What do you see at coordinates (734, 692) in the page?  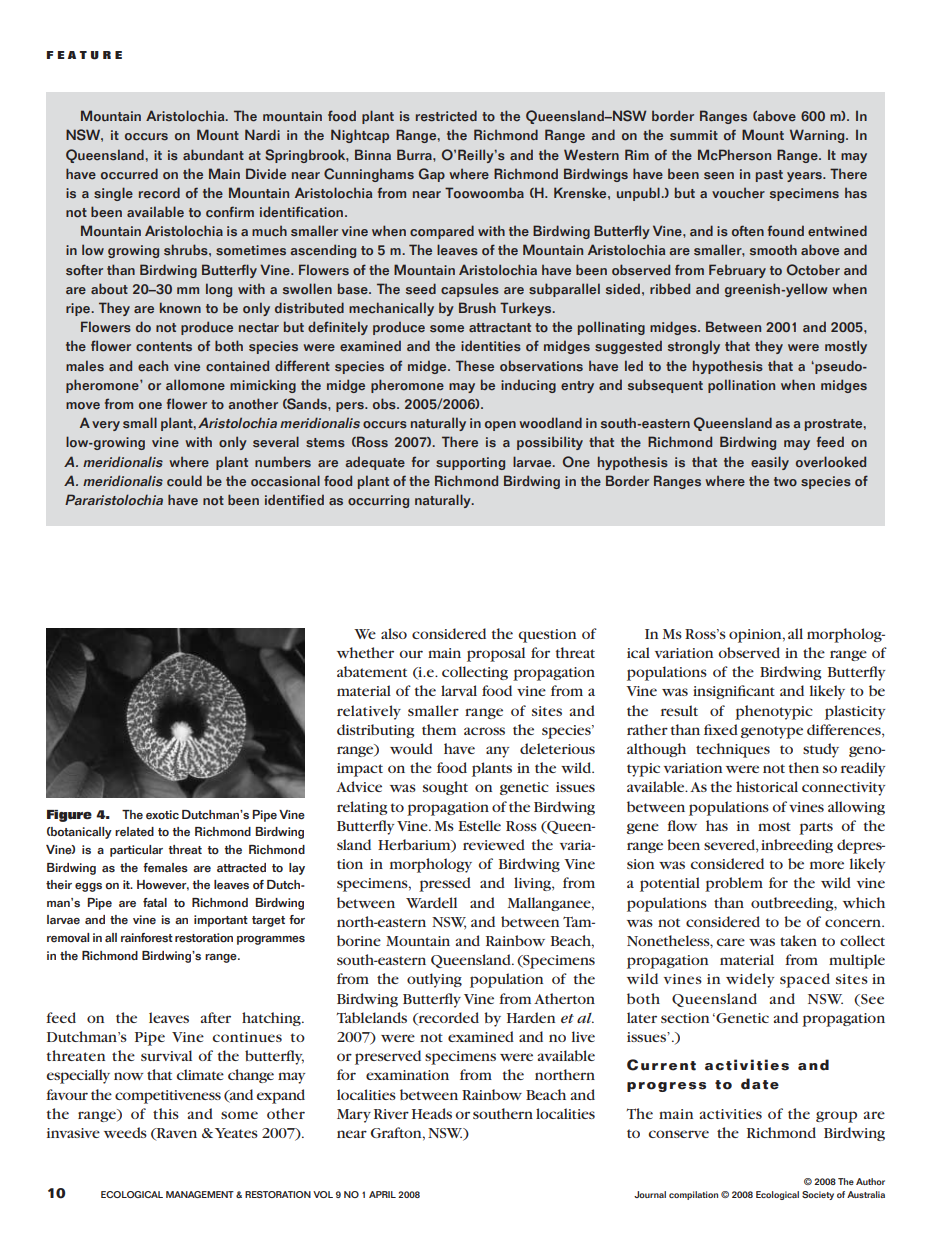 I see `insignificant` at bounding box center [734, 692].
